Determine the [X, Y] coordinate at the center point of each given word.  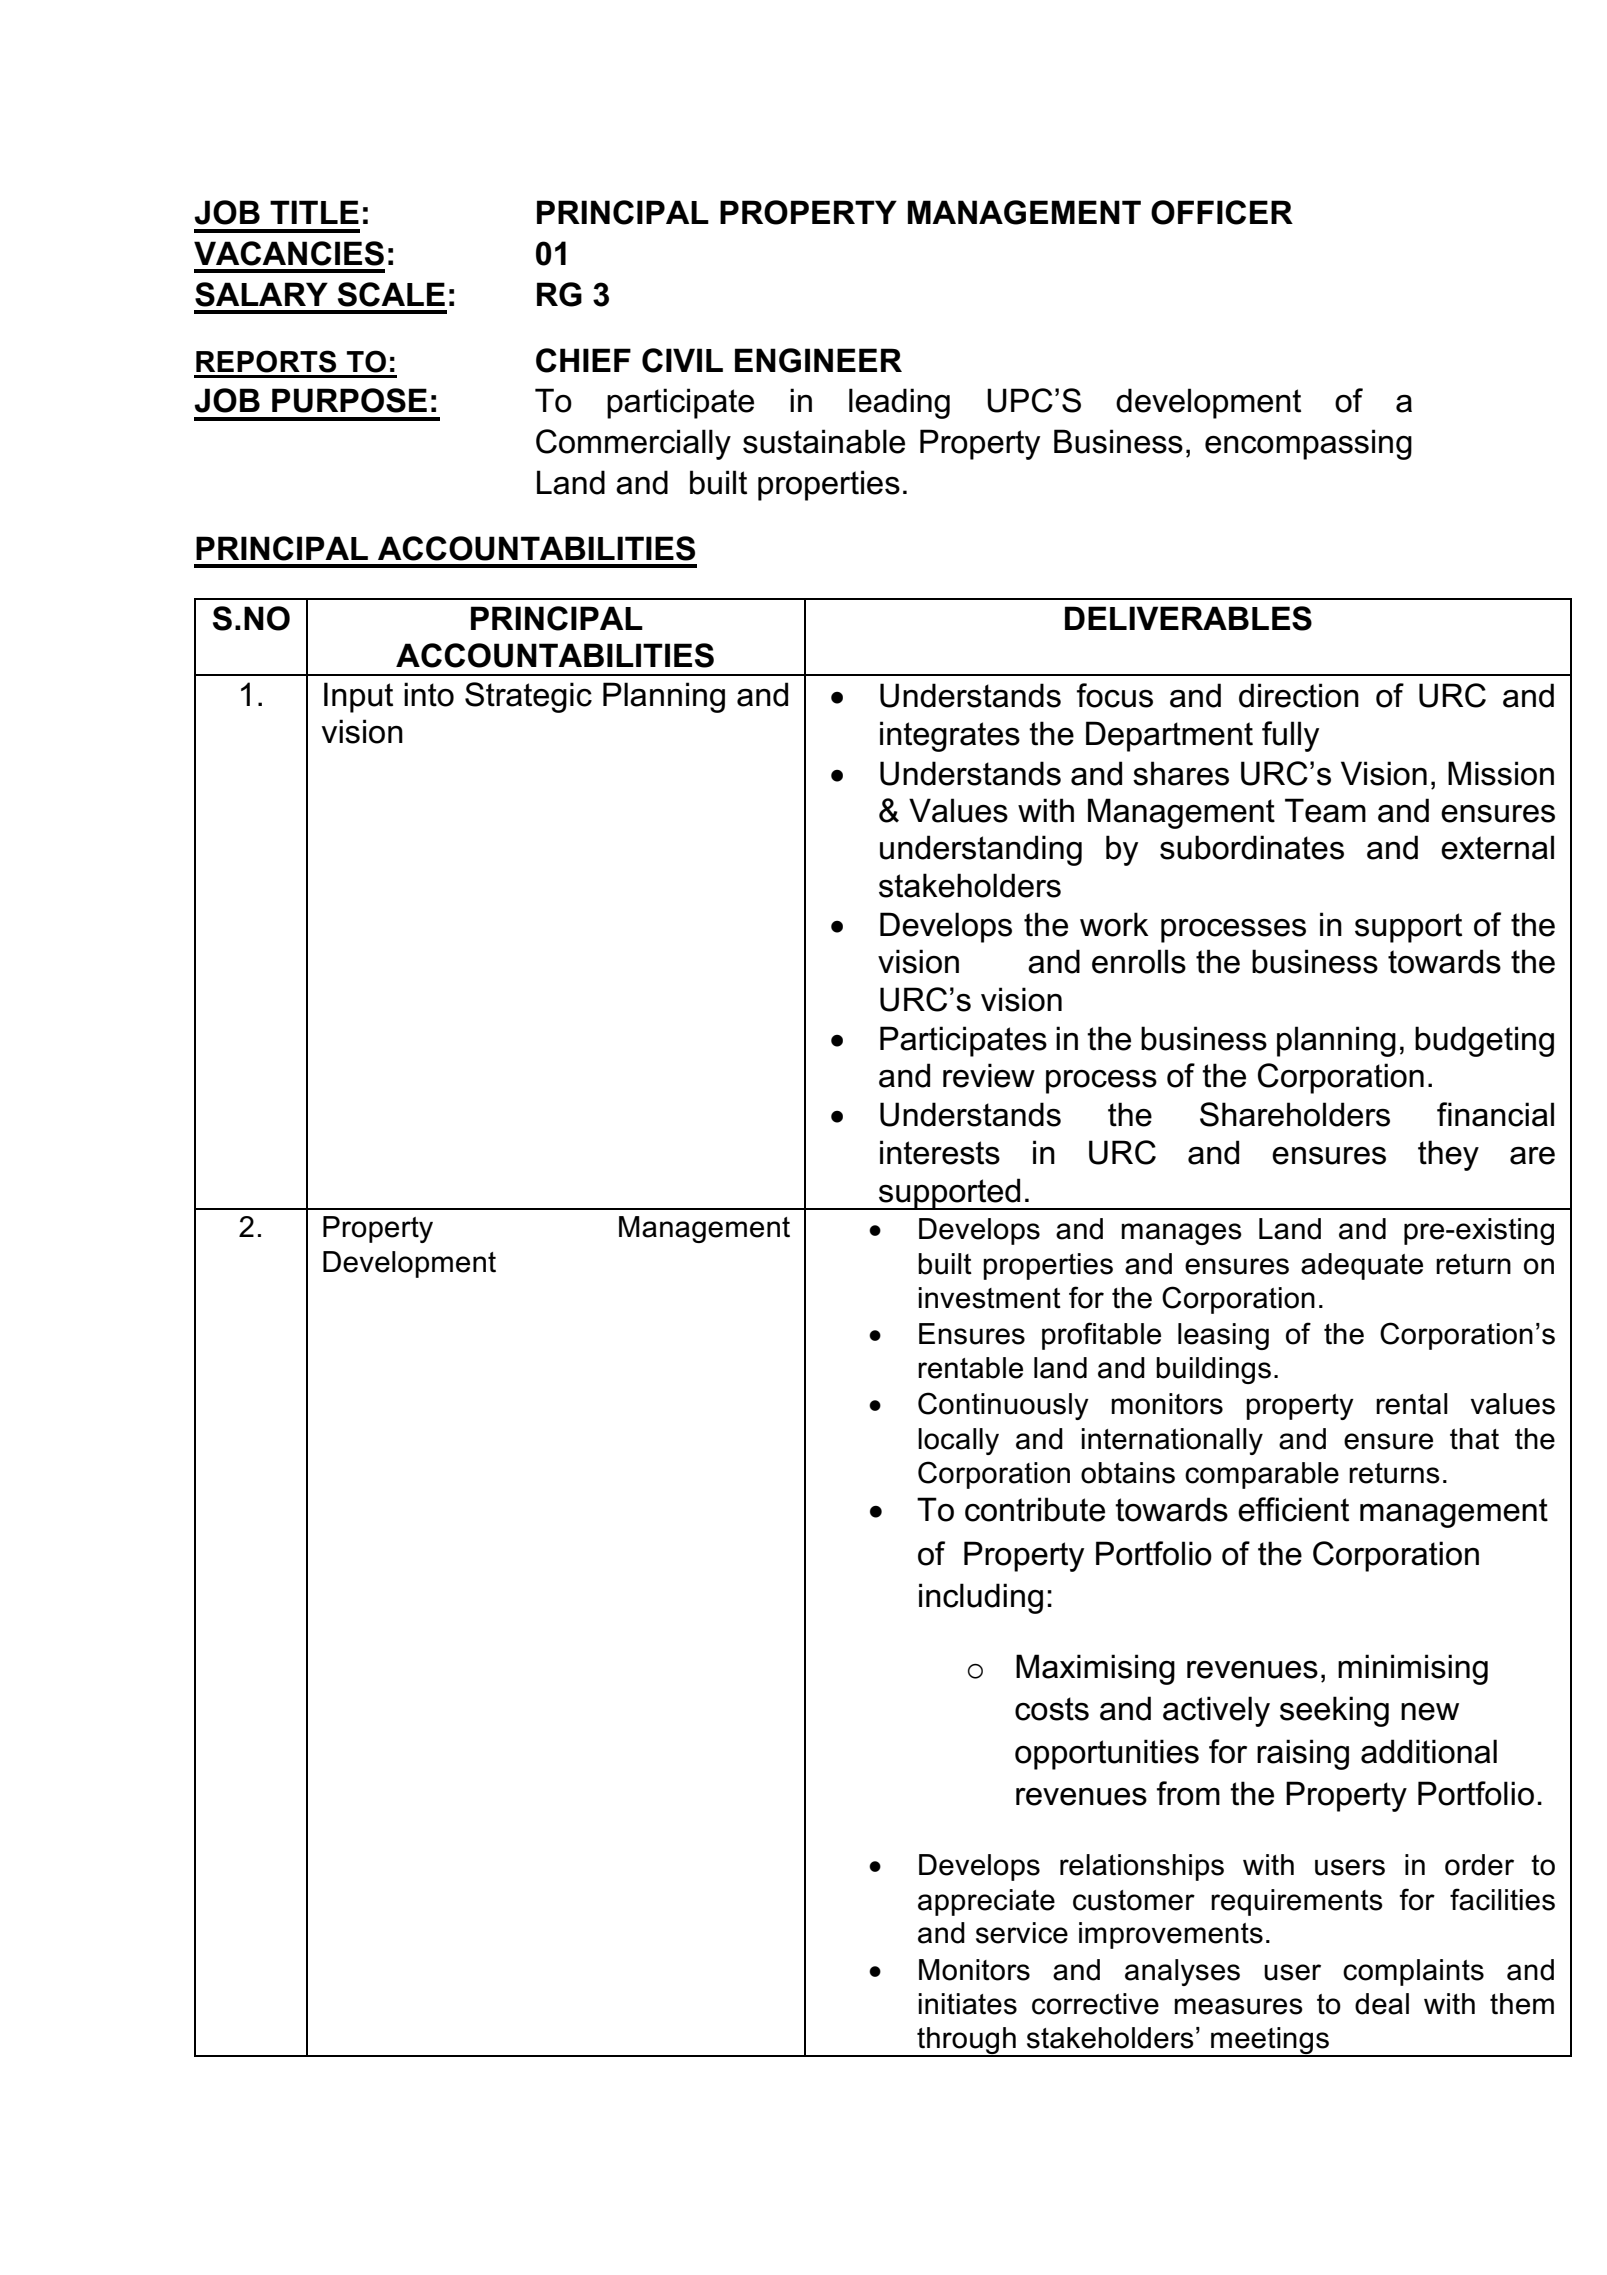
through [966, 2041]
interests [940, 1152]
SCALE [391, 294]
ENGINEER [818, 360]
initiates [968, 2004]
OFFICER [1222, 212]
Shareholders [1295, 1114]
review [989, 1075]
